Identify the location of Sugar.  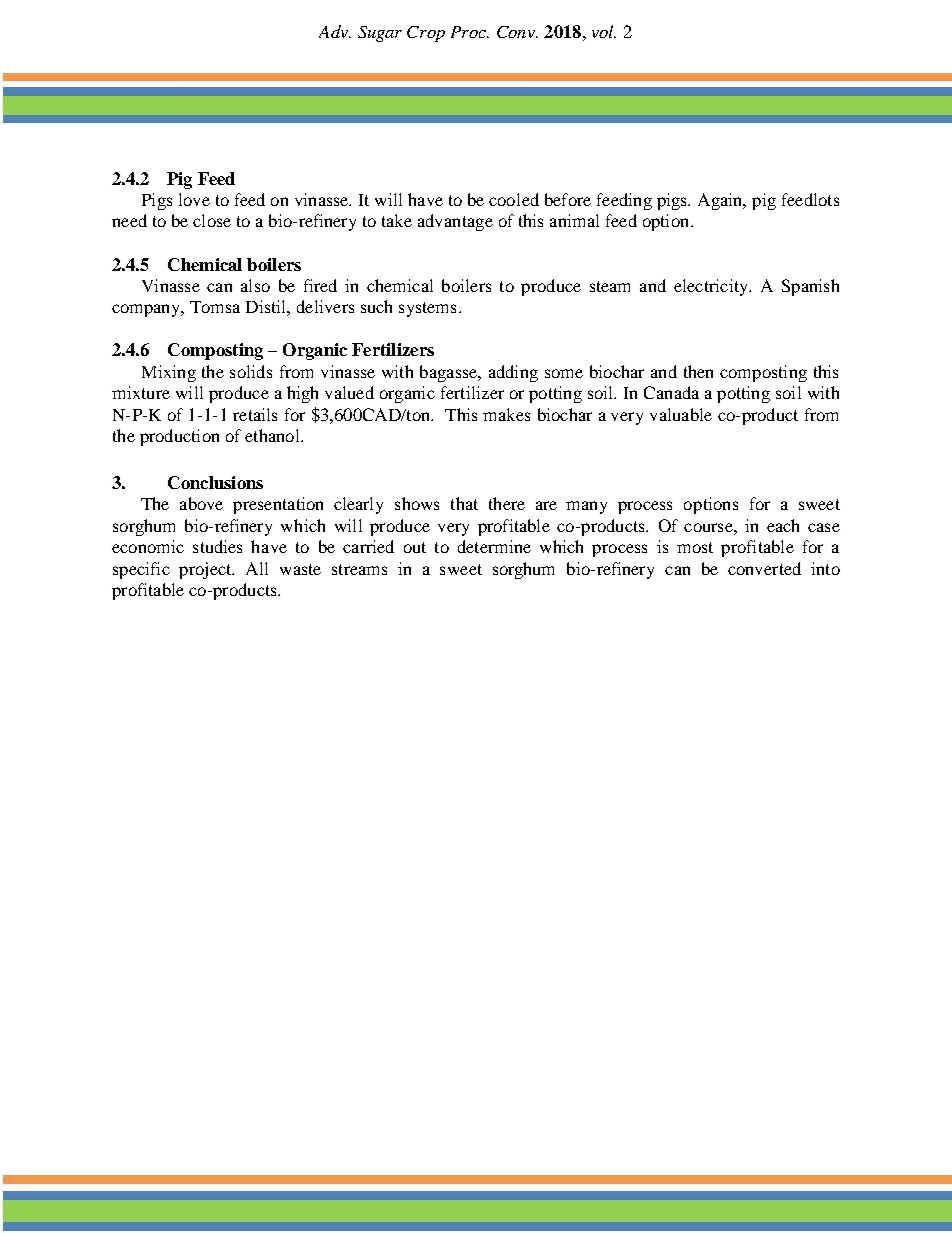
(380, 34).
